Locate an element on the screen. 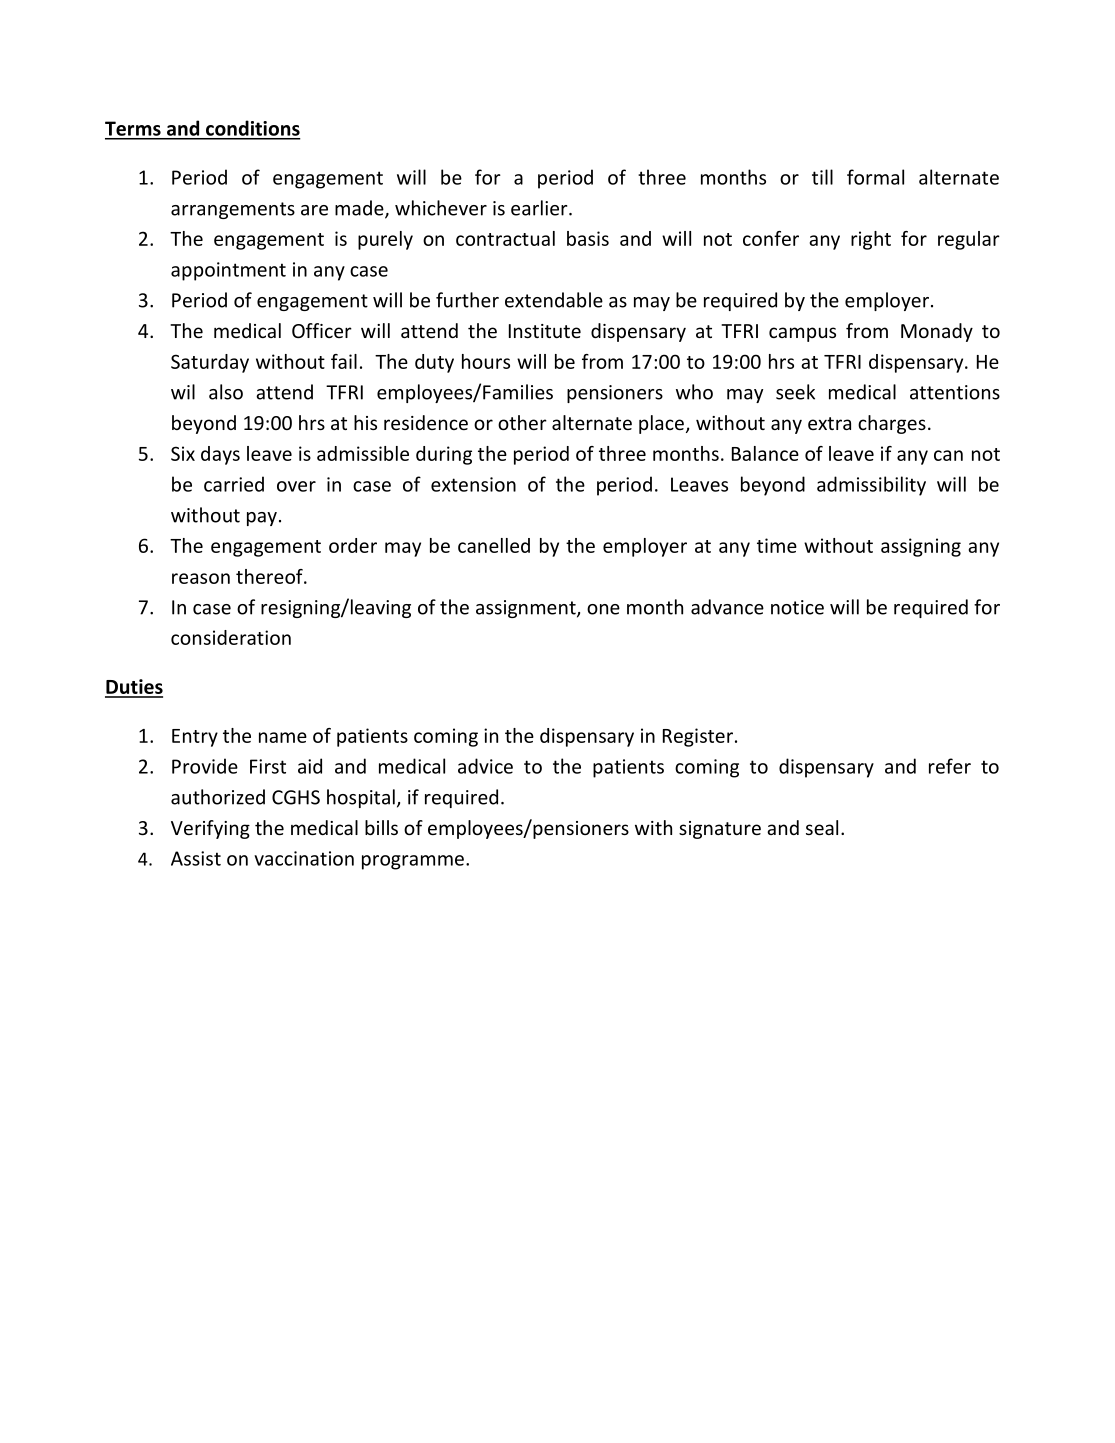 The width and height of the screenshot is (1115, 1443). assignment is located at coordinates (527, 609).
